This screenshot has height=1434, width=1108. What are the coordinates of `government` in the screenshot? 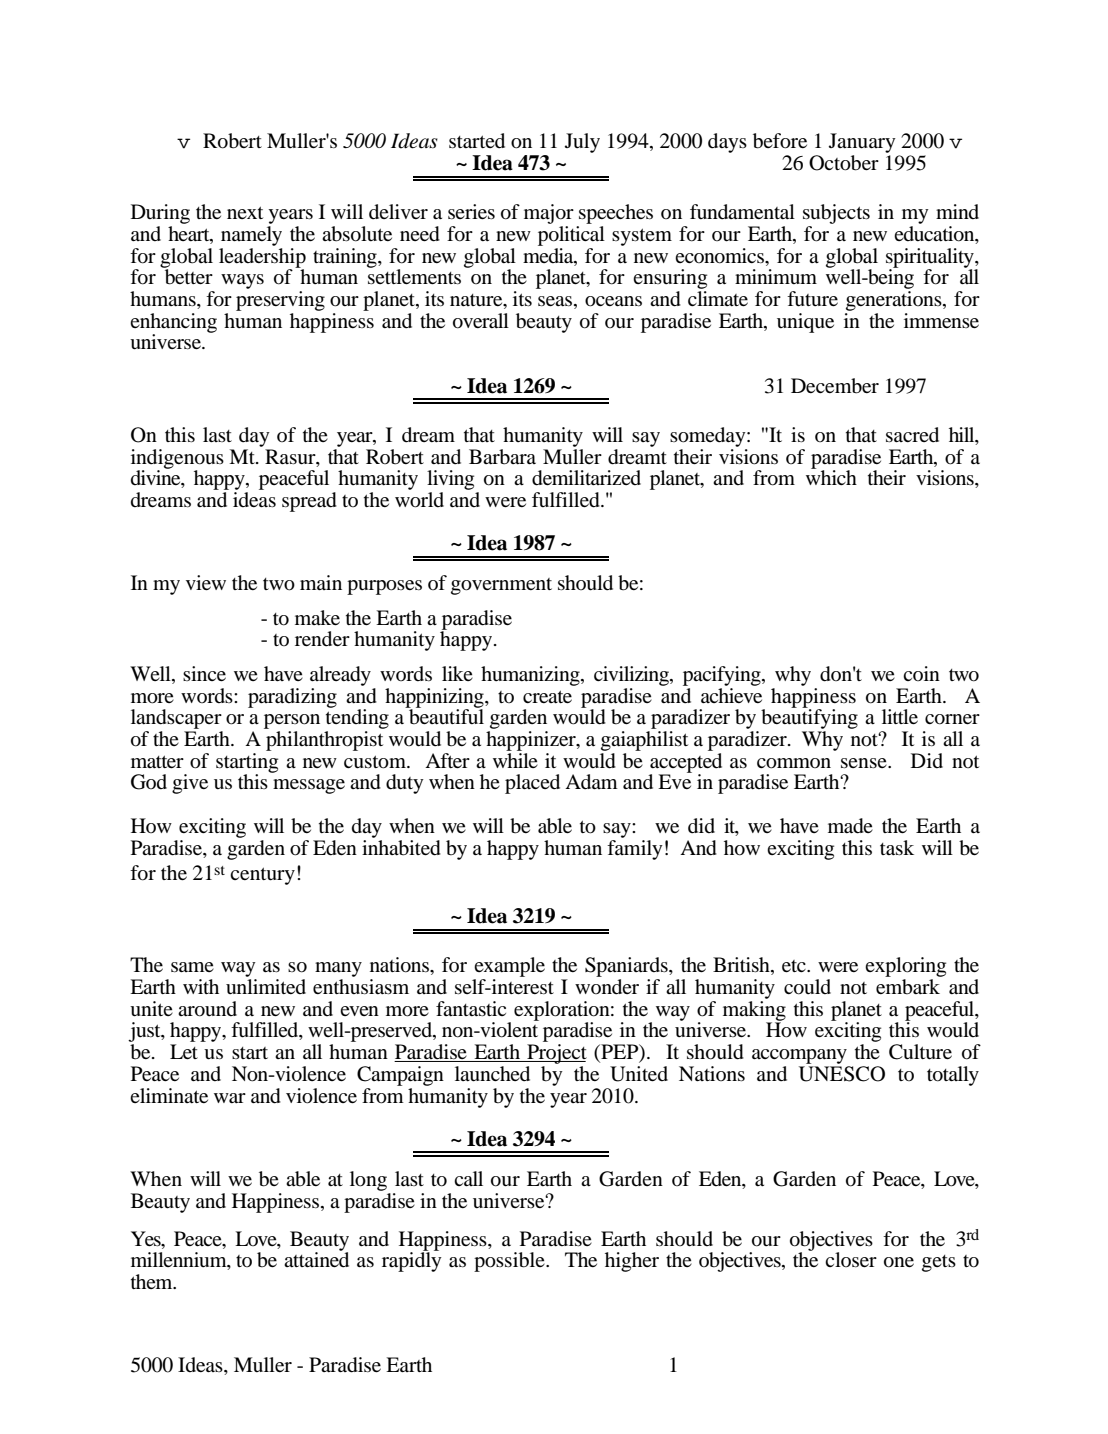 It's located at (501, 586).
